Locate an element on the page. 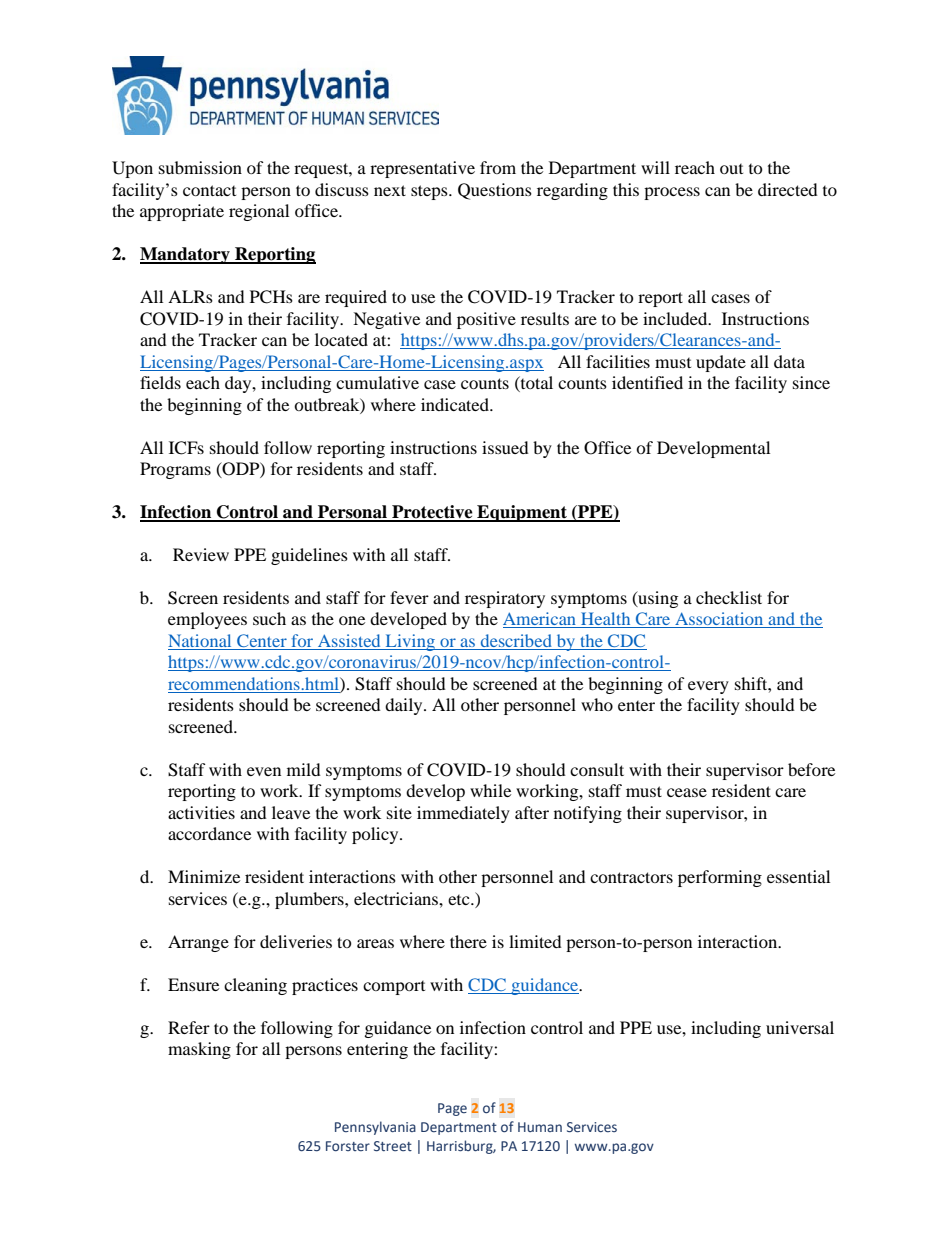 Image resolution: width=952 pixels, height=1233 pixels. indicated is located at coordinates (456, 404).
